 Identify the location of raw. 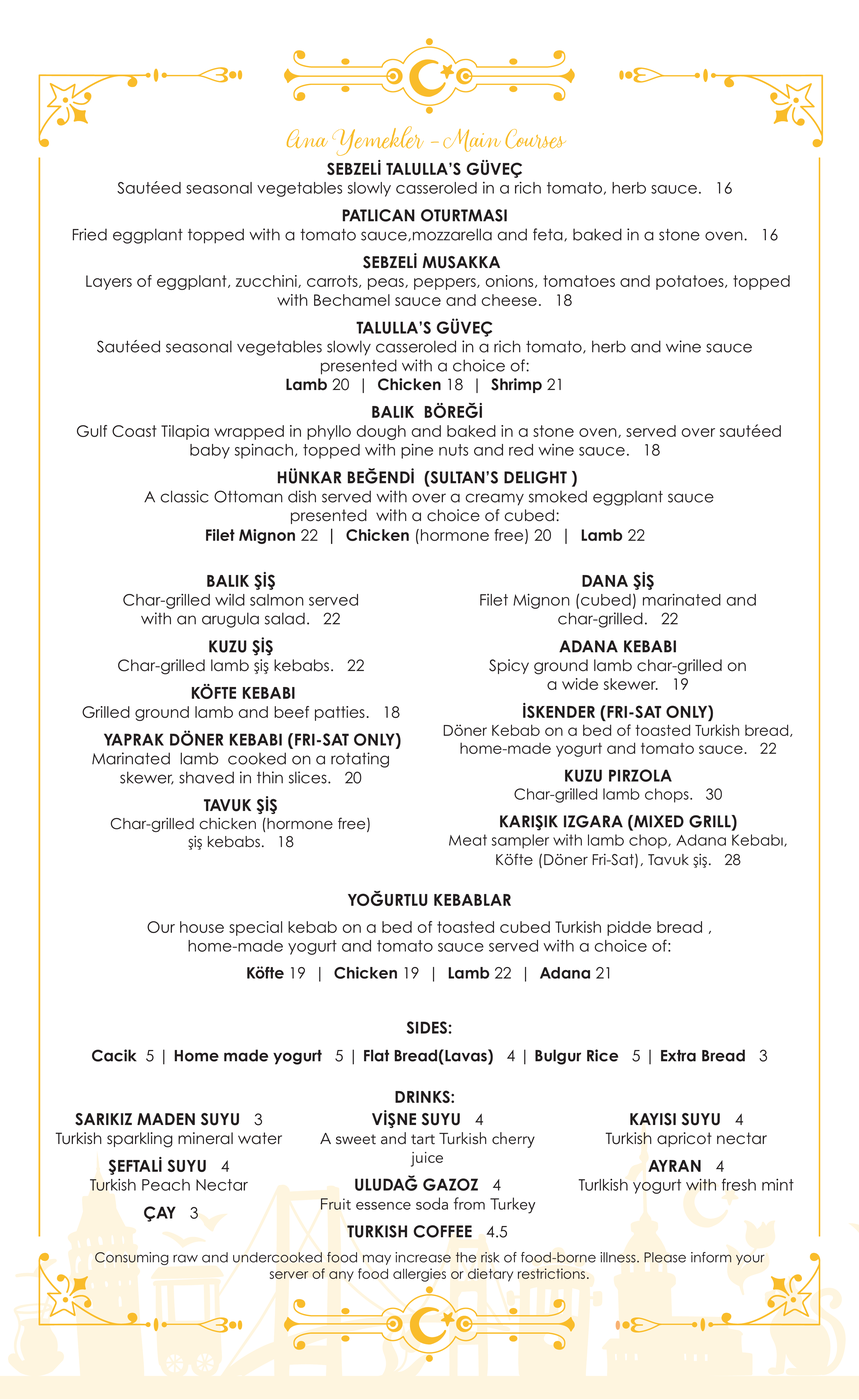
(185, 1258).
